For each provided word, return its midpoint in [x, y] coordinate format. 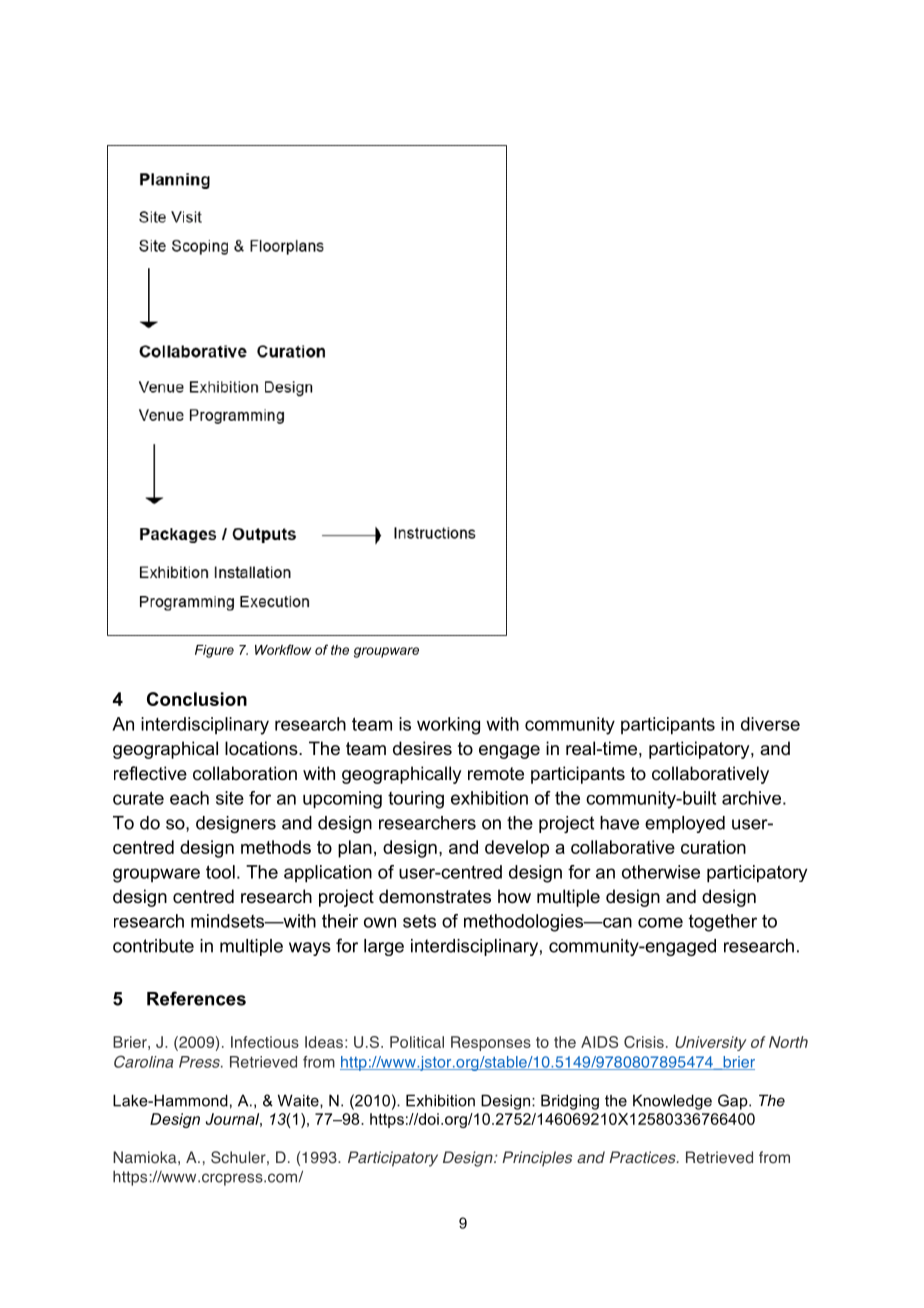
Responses [491, 1043]
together [723, 923]
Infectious [265, 1042]
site [230, 798]
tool [220, 872]
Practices [643, 1157]
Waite [299, 1100]
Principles [537, 1159]
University [711, 1043]
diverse [770, 724]
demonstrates [435, 896]
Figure [214, 651]
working [448, 726]
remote [496, 774]
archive [751, 798]
